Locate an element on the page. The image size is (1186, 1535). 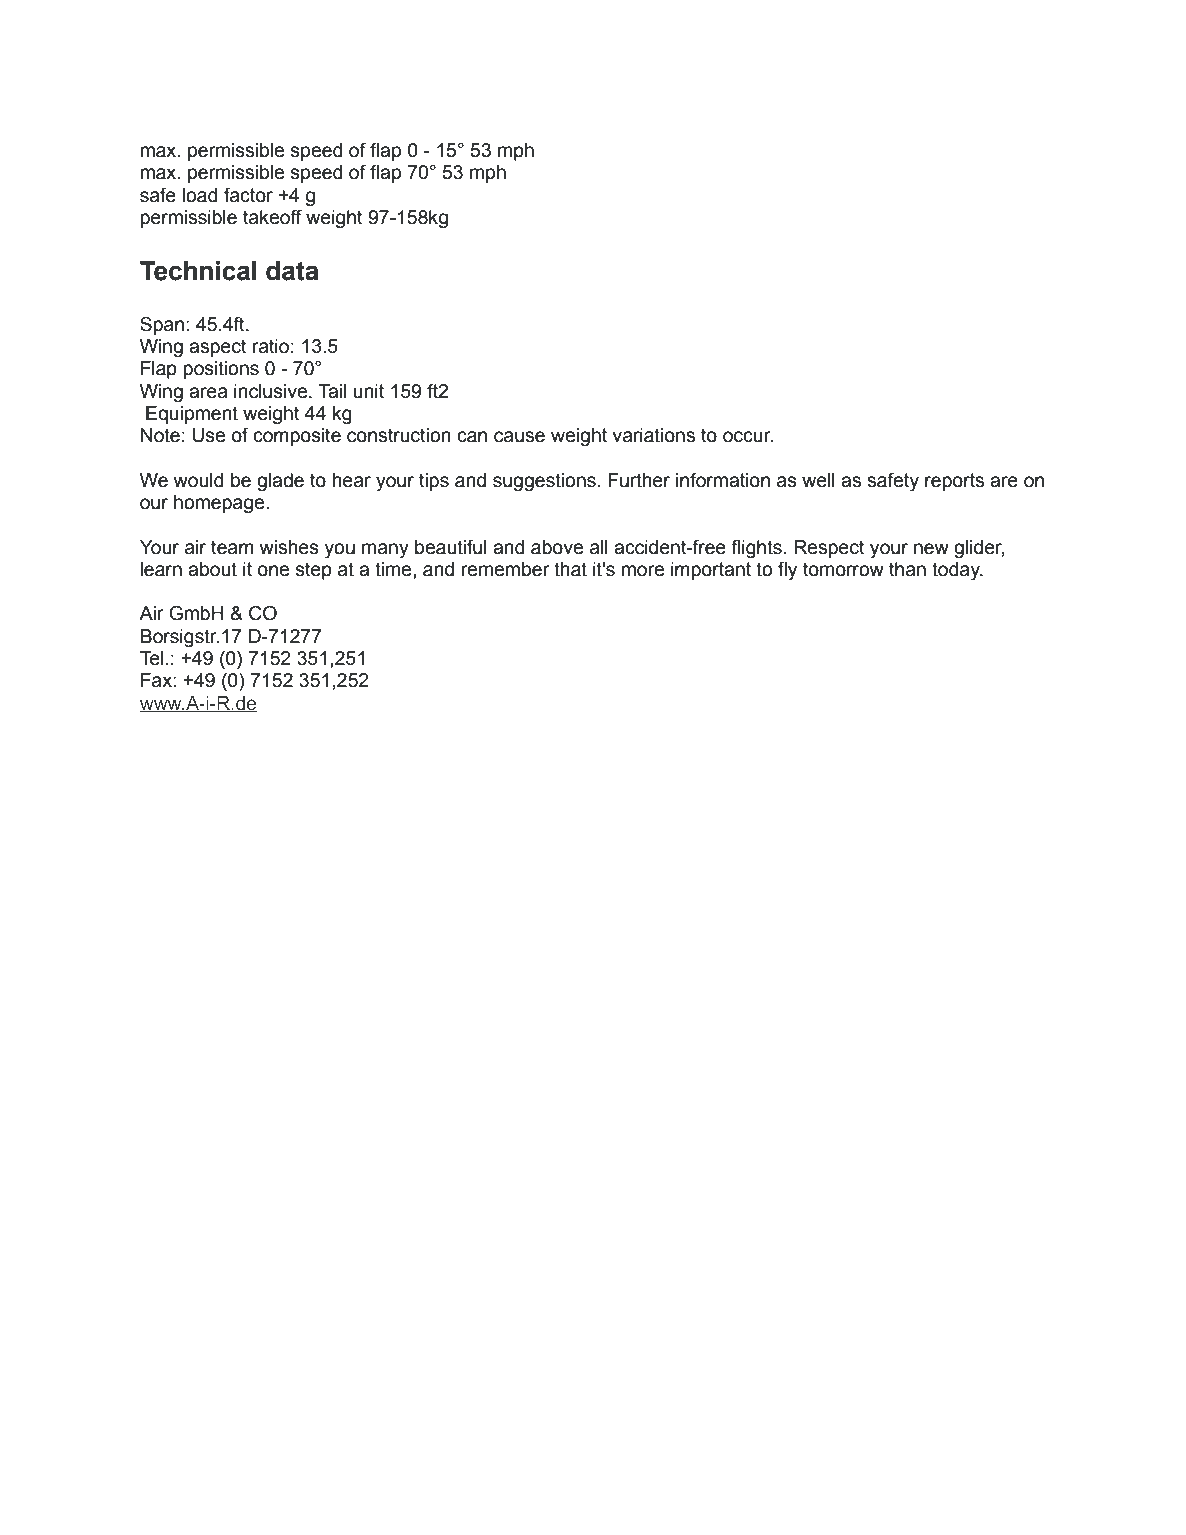
Tel is located at coordinates (151, 658).
